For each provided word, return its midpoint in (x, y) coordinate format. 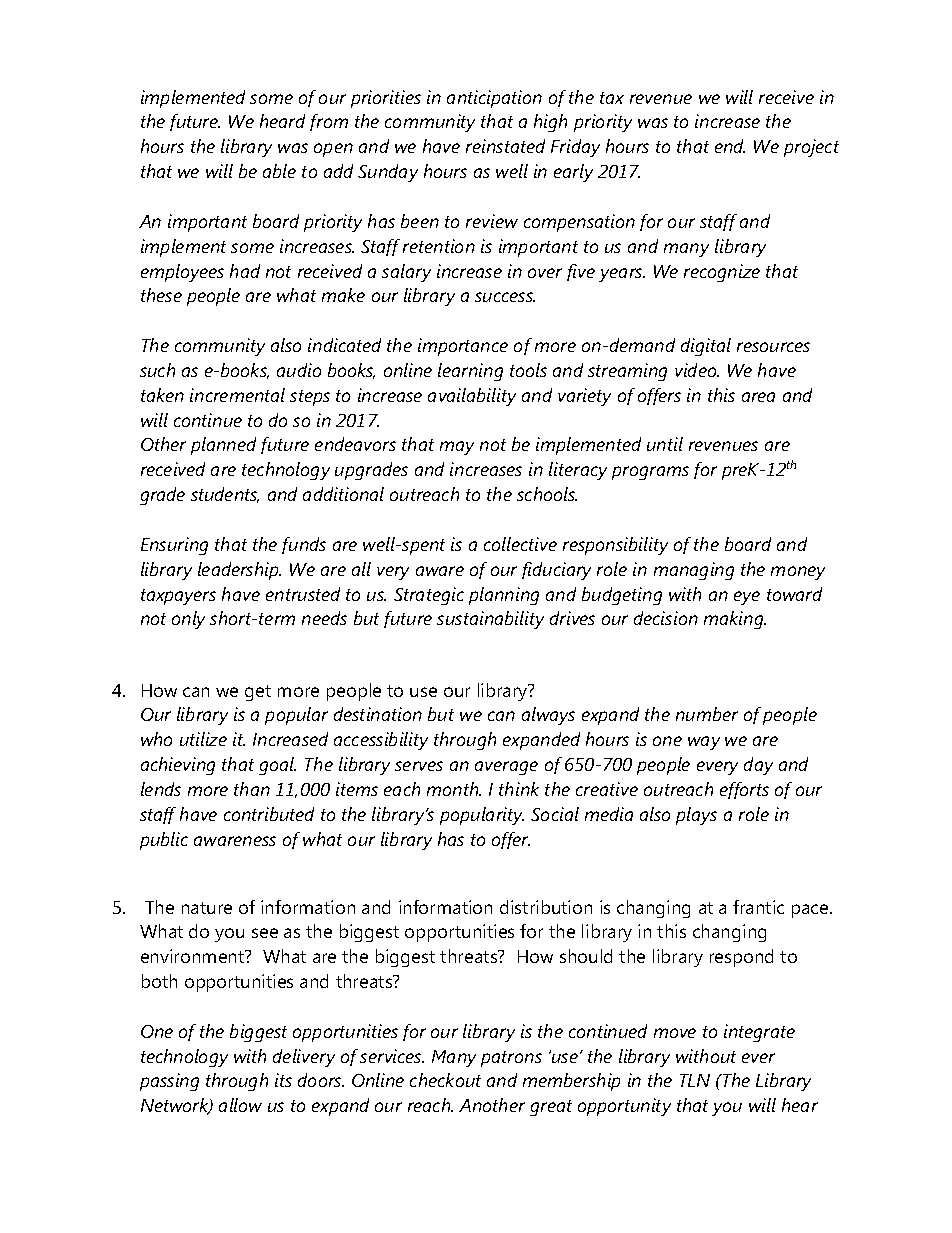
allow (240, 1105)
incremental (237, 395)
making (735, 620)
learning (470, 372)
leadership (239, 571)
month (454, 789)
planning (504, 596)
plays (696, 816)
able (279, 171)
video (697, 370)
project (811, 148)
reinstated (505, 146)
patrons (511, 1059)
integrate (759, 1033)
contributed (269, 814)
